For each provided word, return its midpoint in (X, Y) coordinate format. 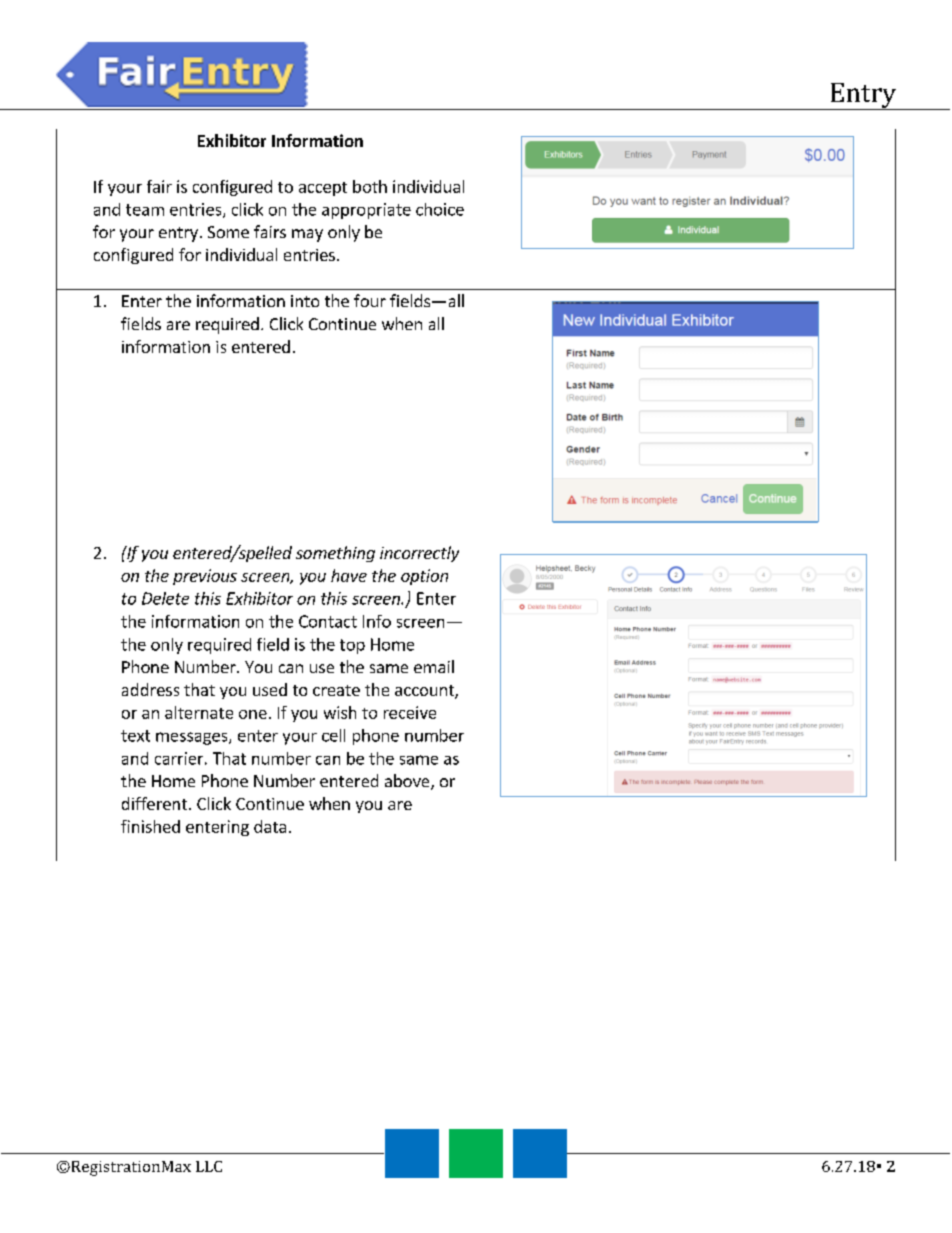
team (145, 210)
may (307, 235)
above (408, 782)
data (270, 826)
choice (440, 209)
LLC (209, 1166)
